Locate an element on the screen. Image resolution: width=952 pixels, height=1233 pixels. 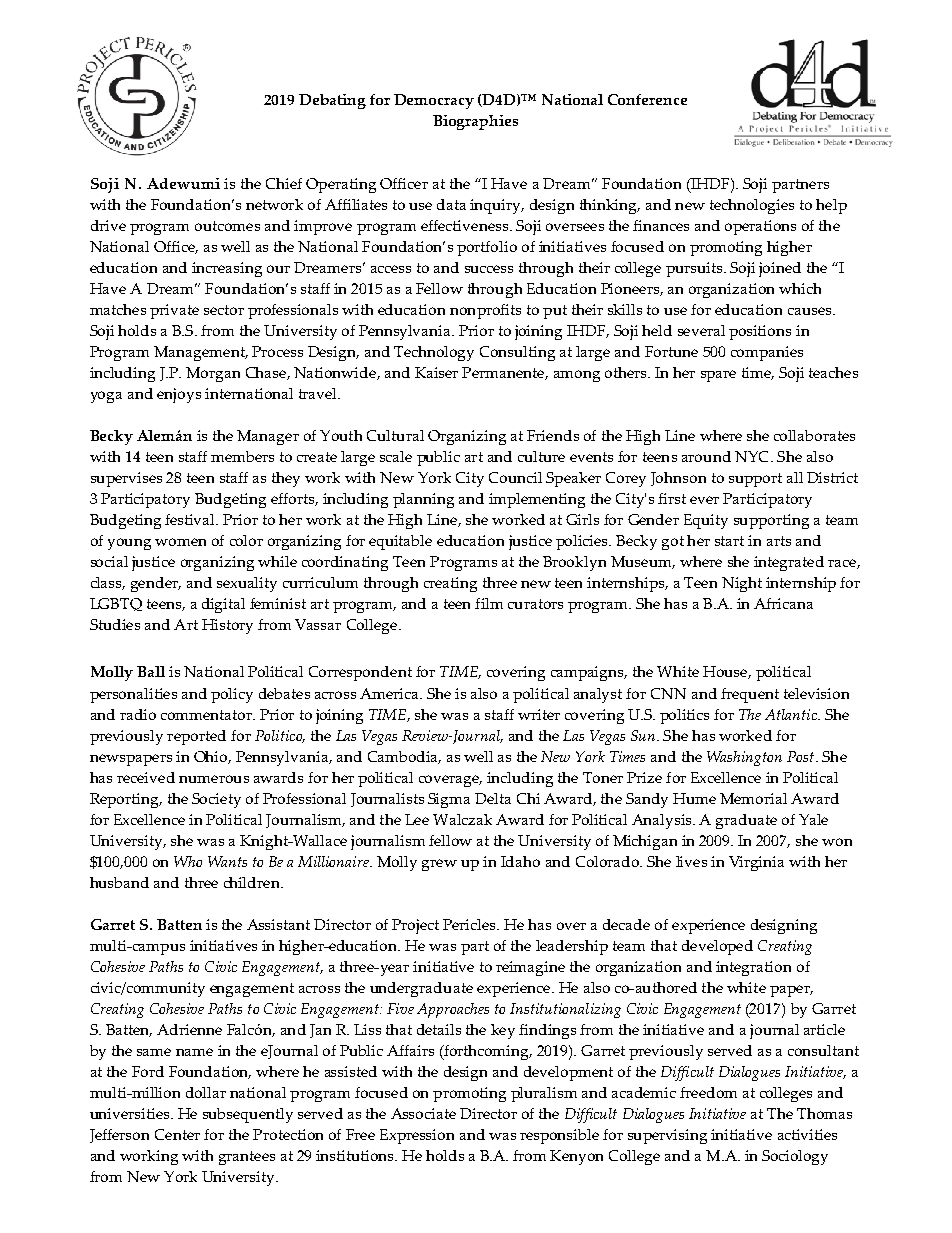
activities is located at coordinates (807, 1134).
